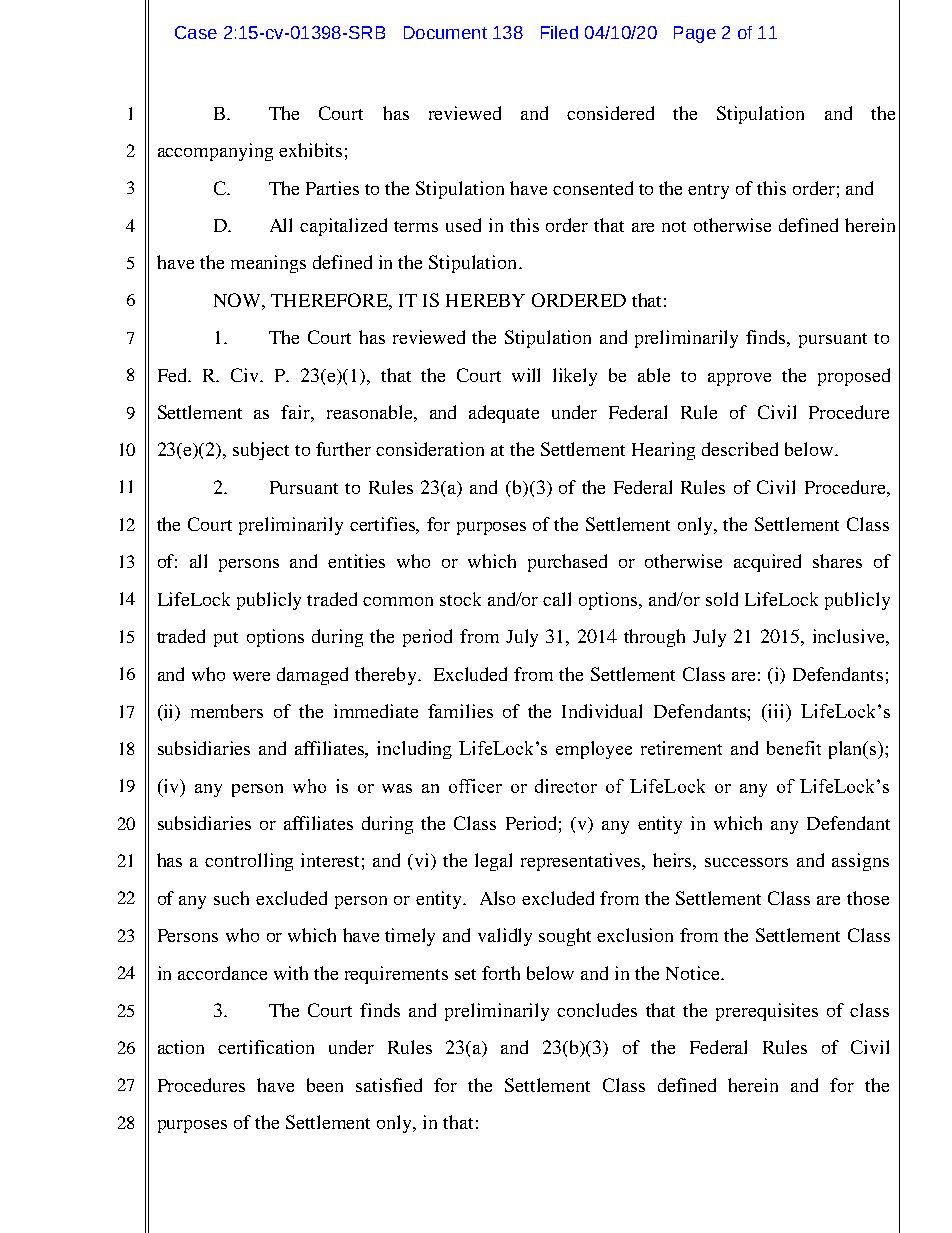  Describe the element at coordinates (196, 32) in the page. I see `Case` at that location.
